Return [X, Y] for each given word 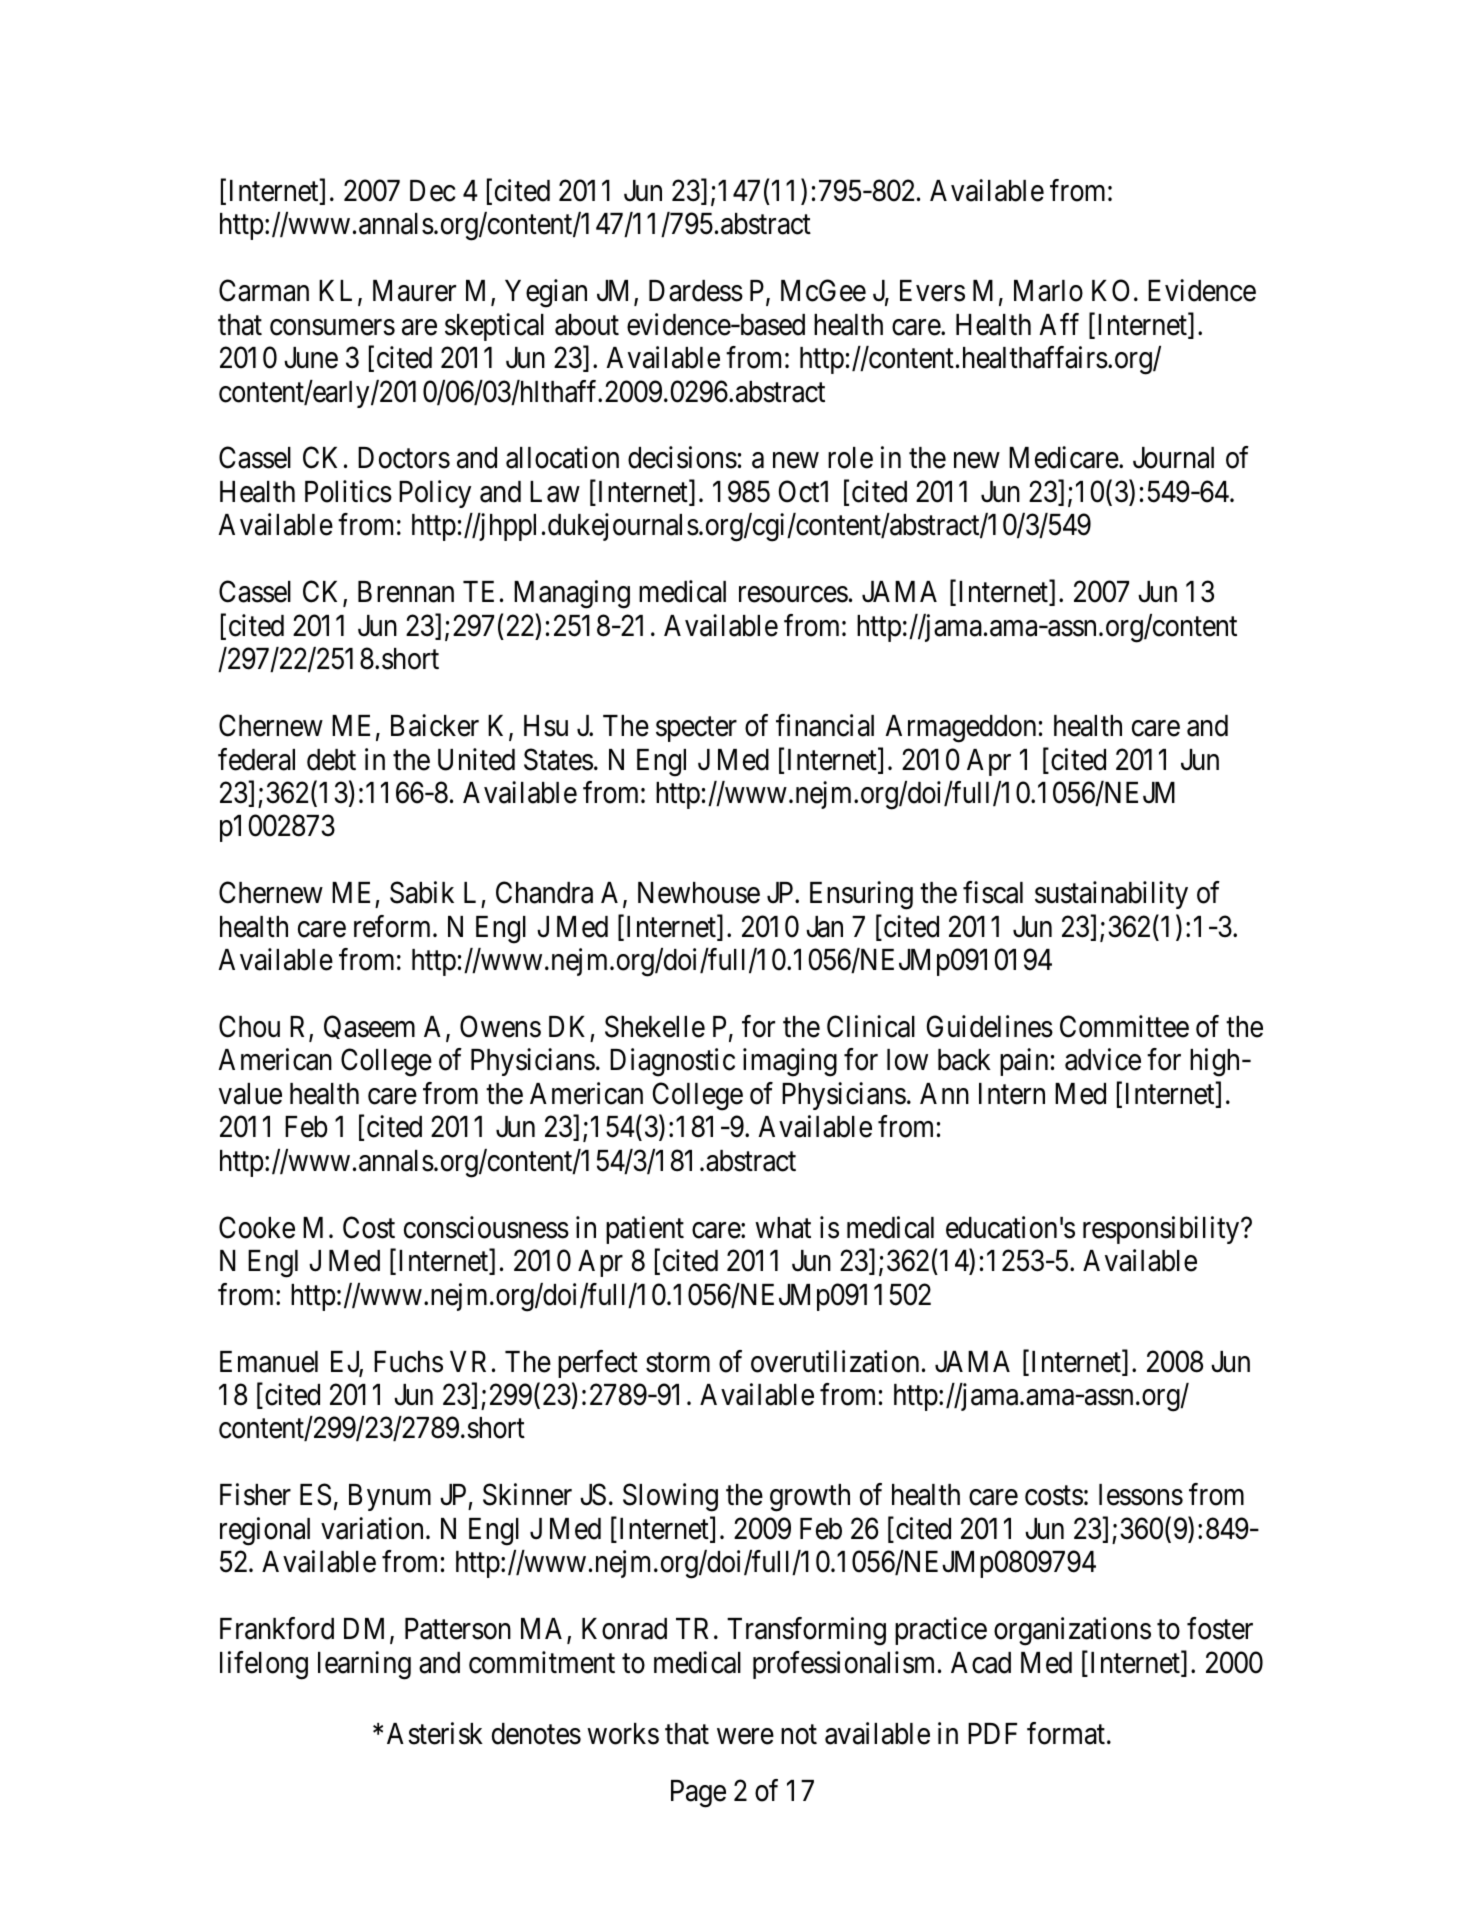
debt [331, 760]
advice [1103, 1060]
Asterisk [435, 1733]
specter [696, 729]
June [311, 358]
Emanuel [269, 1362]
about [587, 325]
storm [678, 1363]
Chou [249, 1026]
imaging [790, 1063]
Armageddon [961, 729]
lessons [1141, 1495]
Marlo [1048, 291]
